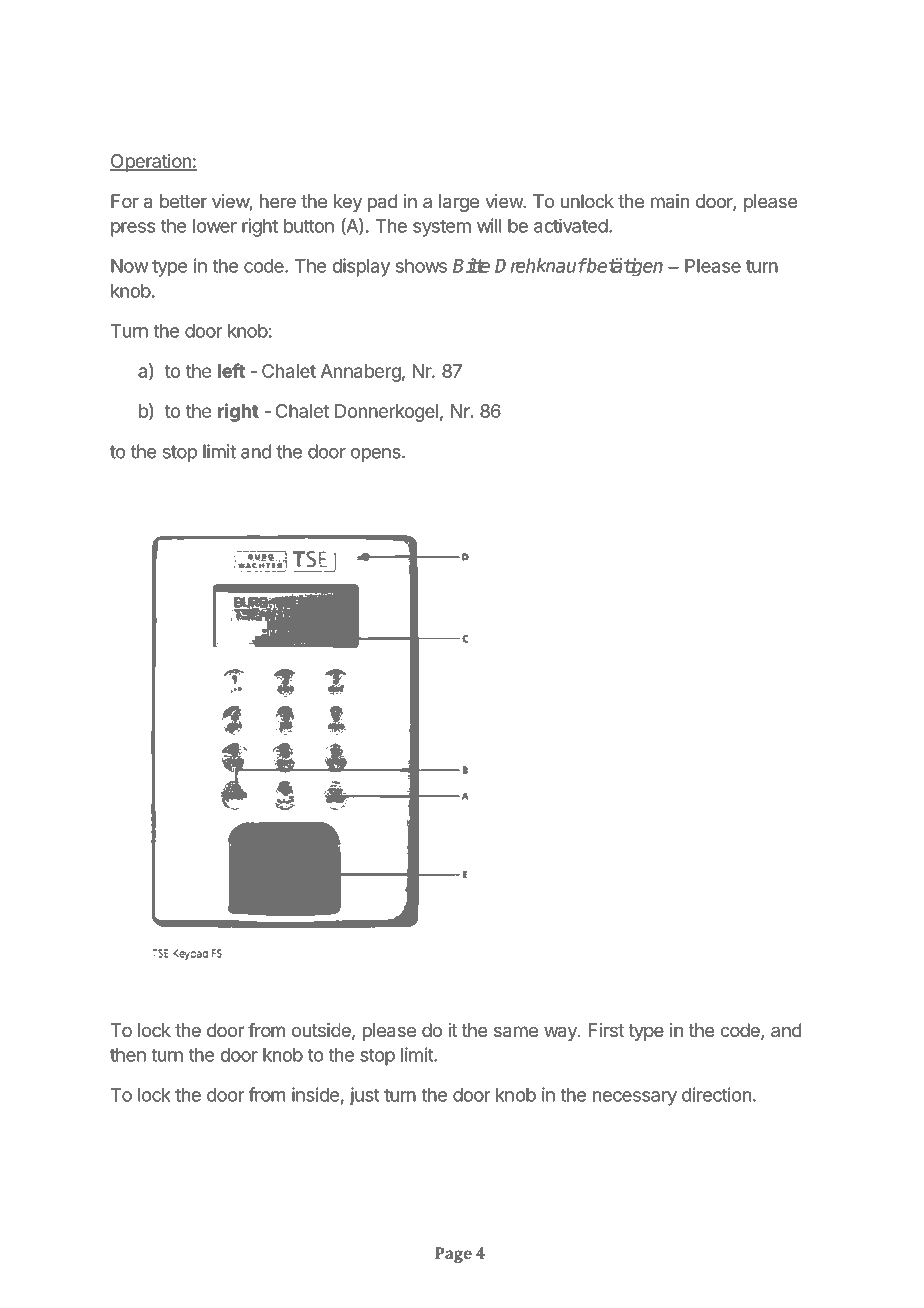 The image size is (924, 1308). Describe the element at coordinates (606, 1030) in the image. I see `First` at that location.
